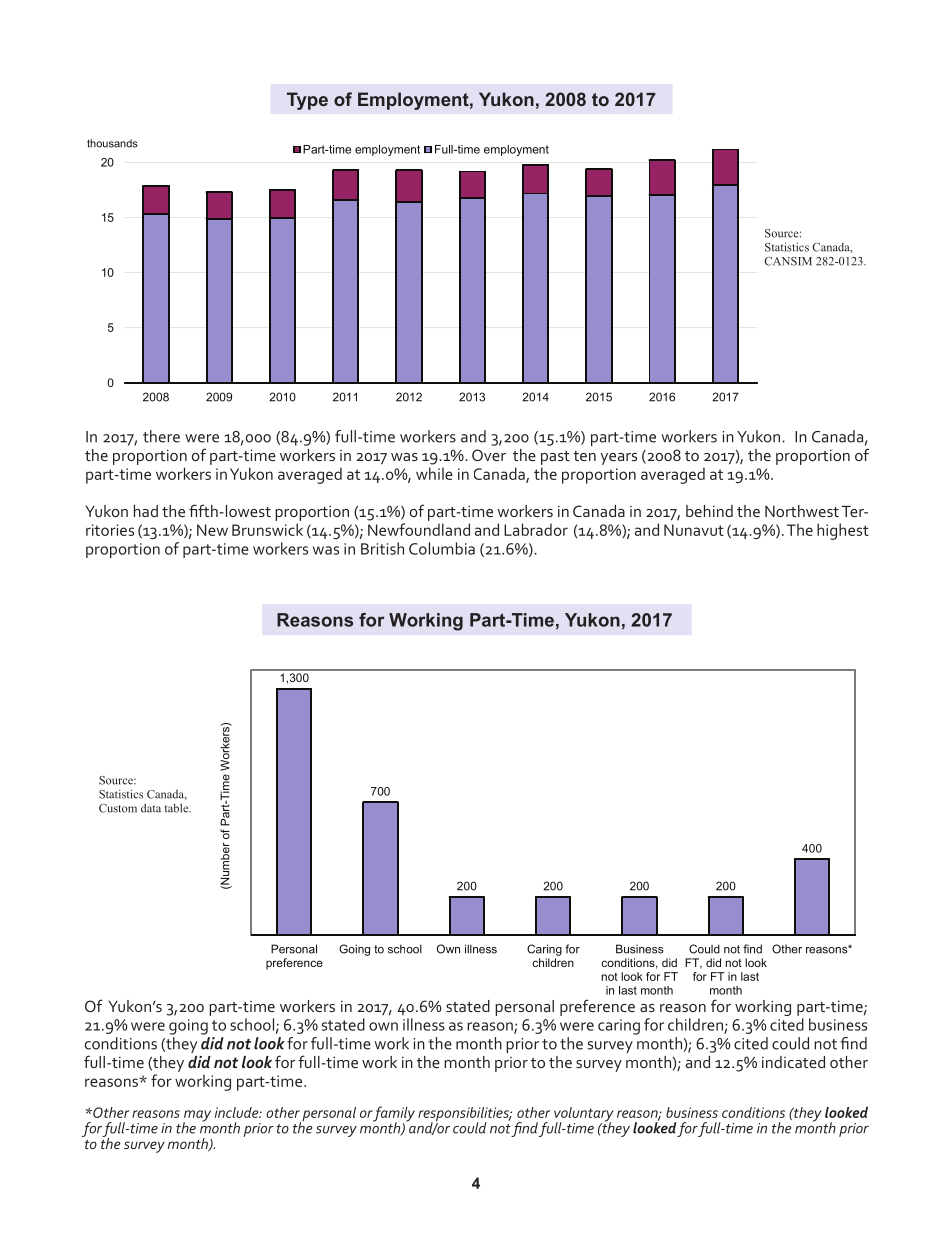 The width and height of the screenshot is (952, 1233). What do you see at coordinates (197, 1117) in the screenshot?
I see `may` at bounding box center [197, 1117].
